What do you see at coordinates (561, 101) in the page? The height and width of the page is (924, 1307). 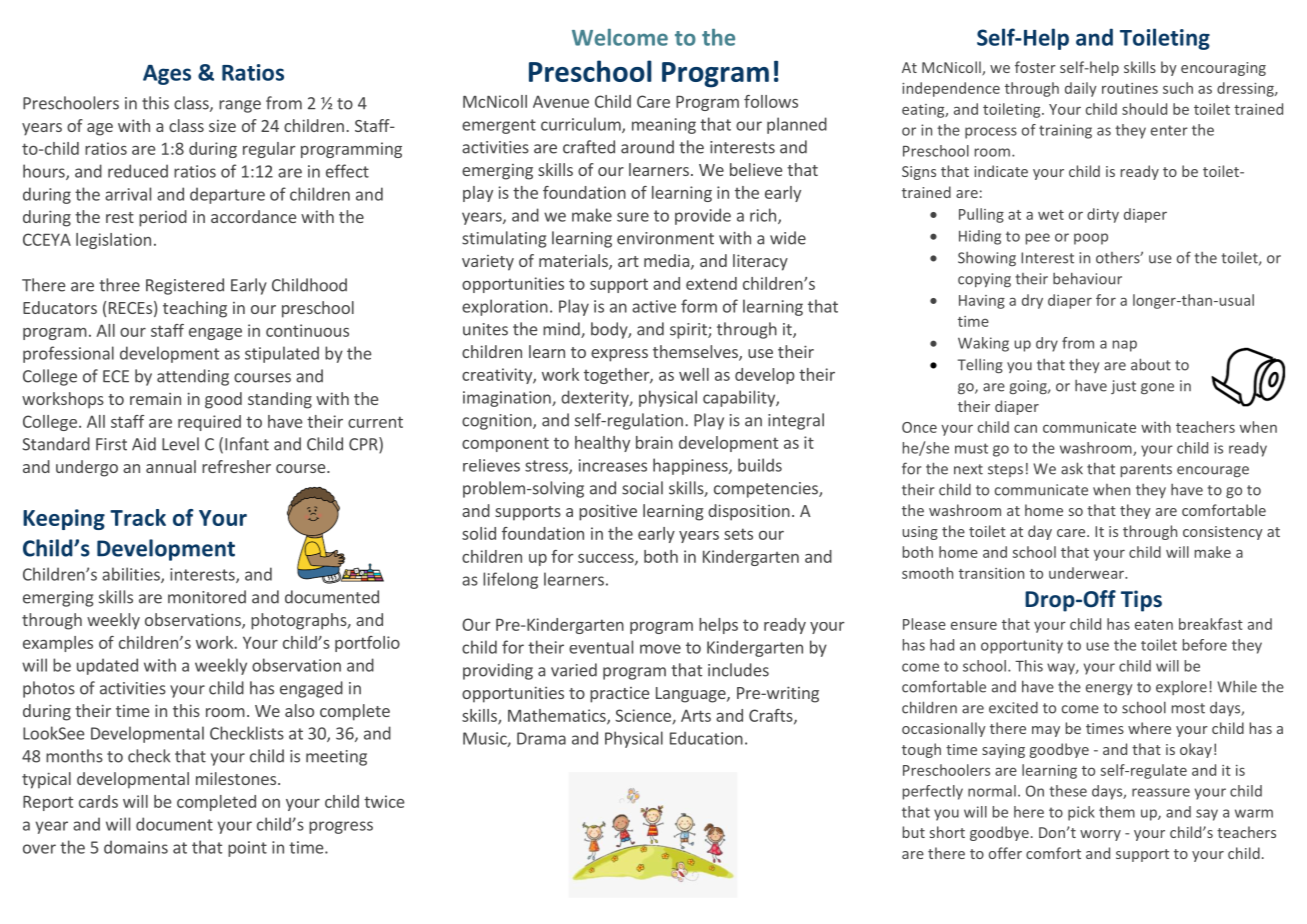 I see `Avenue` at bounding box center [561, 101].
